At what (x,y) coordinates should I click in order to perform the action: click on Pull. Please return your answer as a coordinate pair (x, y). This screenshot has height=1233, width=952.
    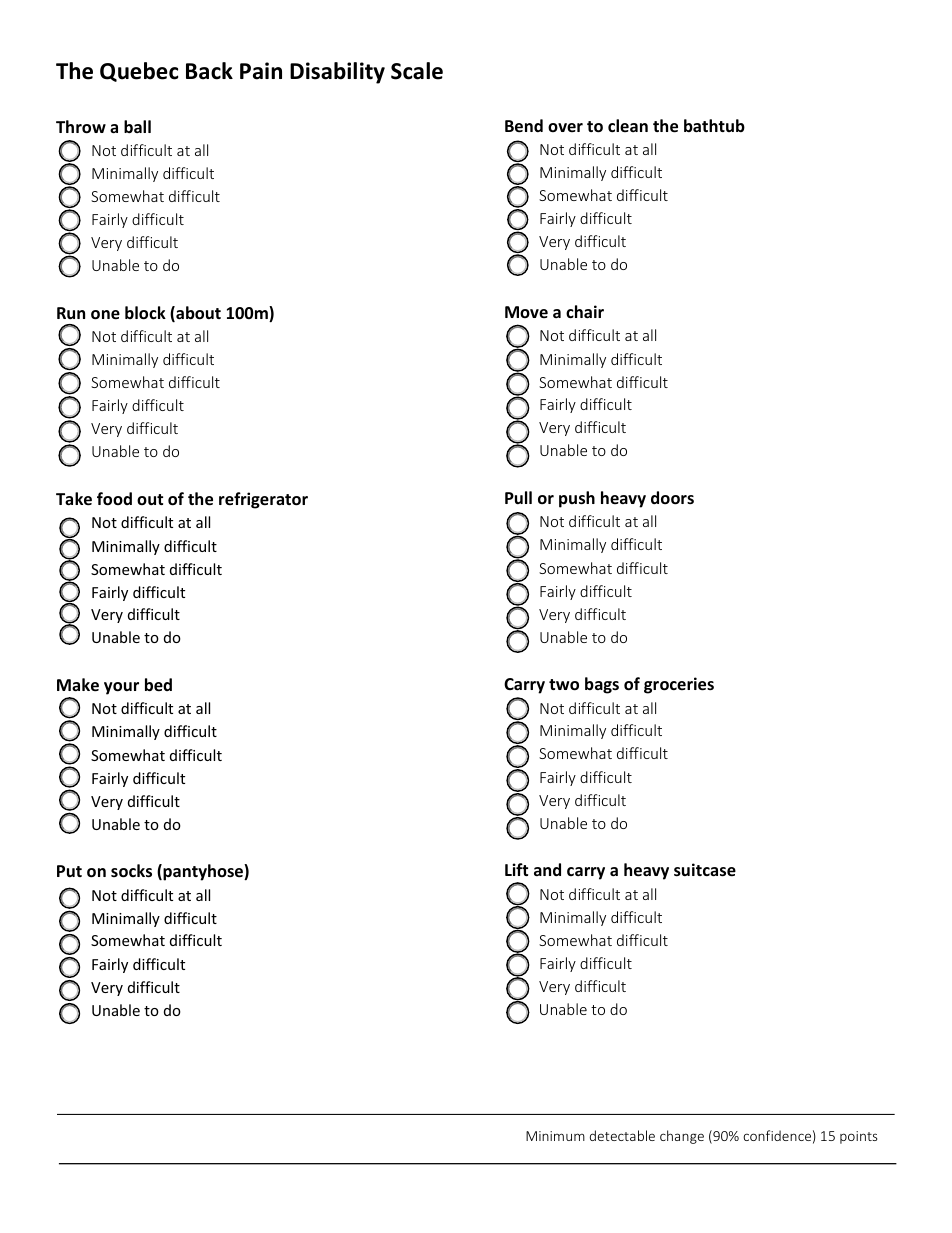
    Looking at the image, I should click on (518, 497).
